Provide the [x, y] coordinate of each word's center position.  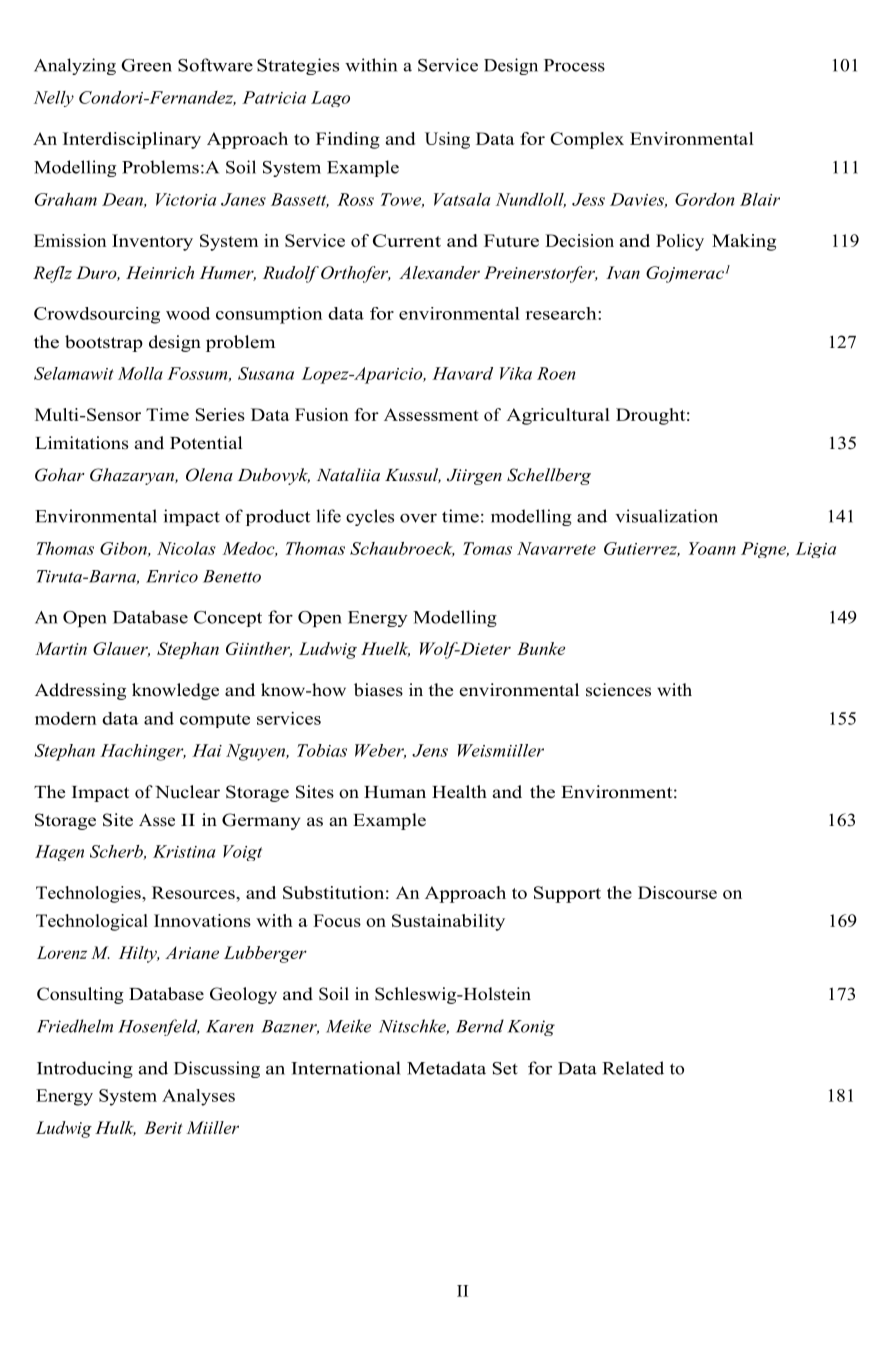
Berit [163, 1127]
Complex [587, 140]
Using [447, 140]
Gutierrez [642, 549]
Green [146, 65]
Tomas [487, 548]
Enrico [172, 576]
